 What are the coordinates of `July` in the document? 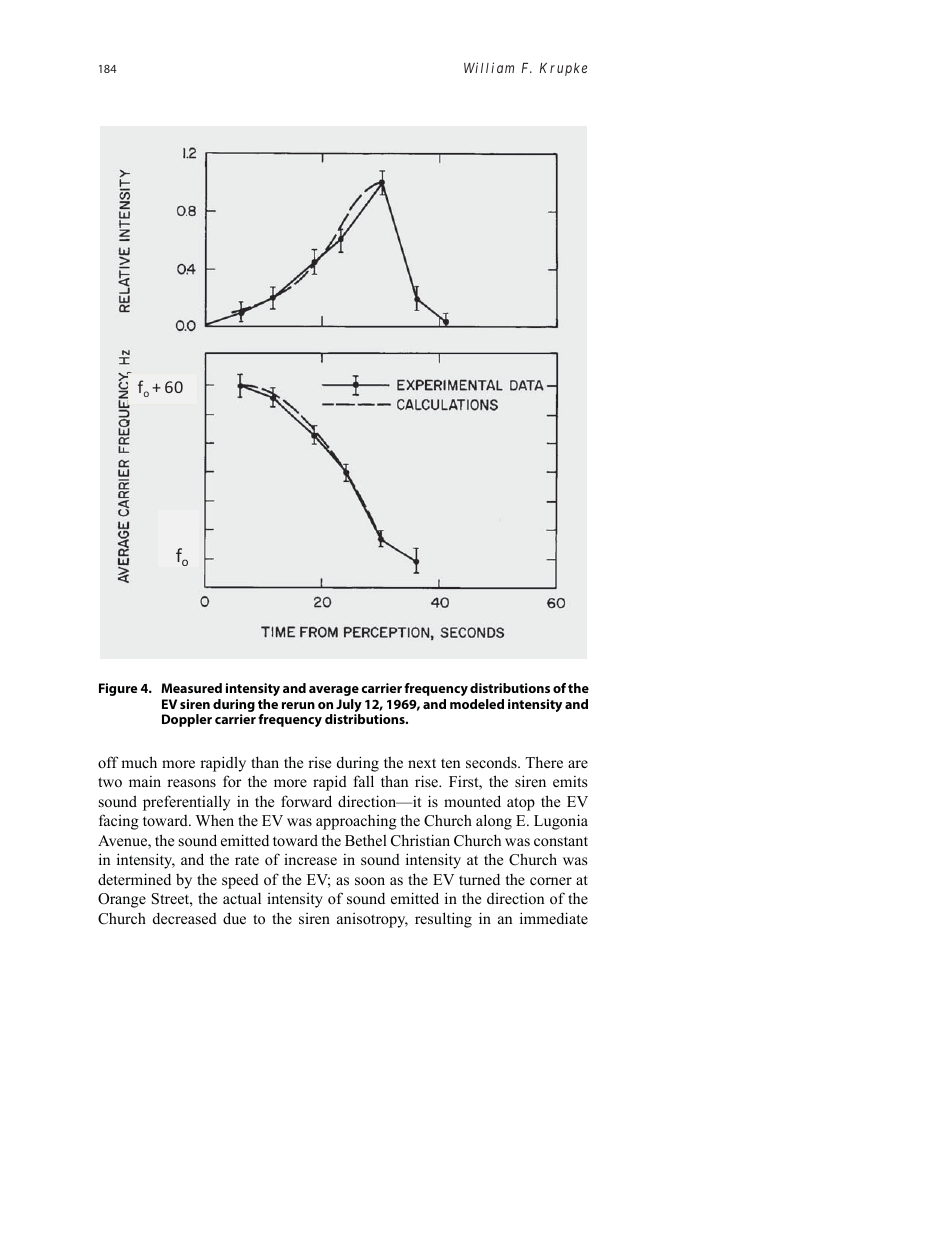 It's located at (348, 707).
